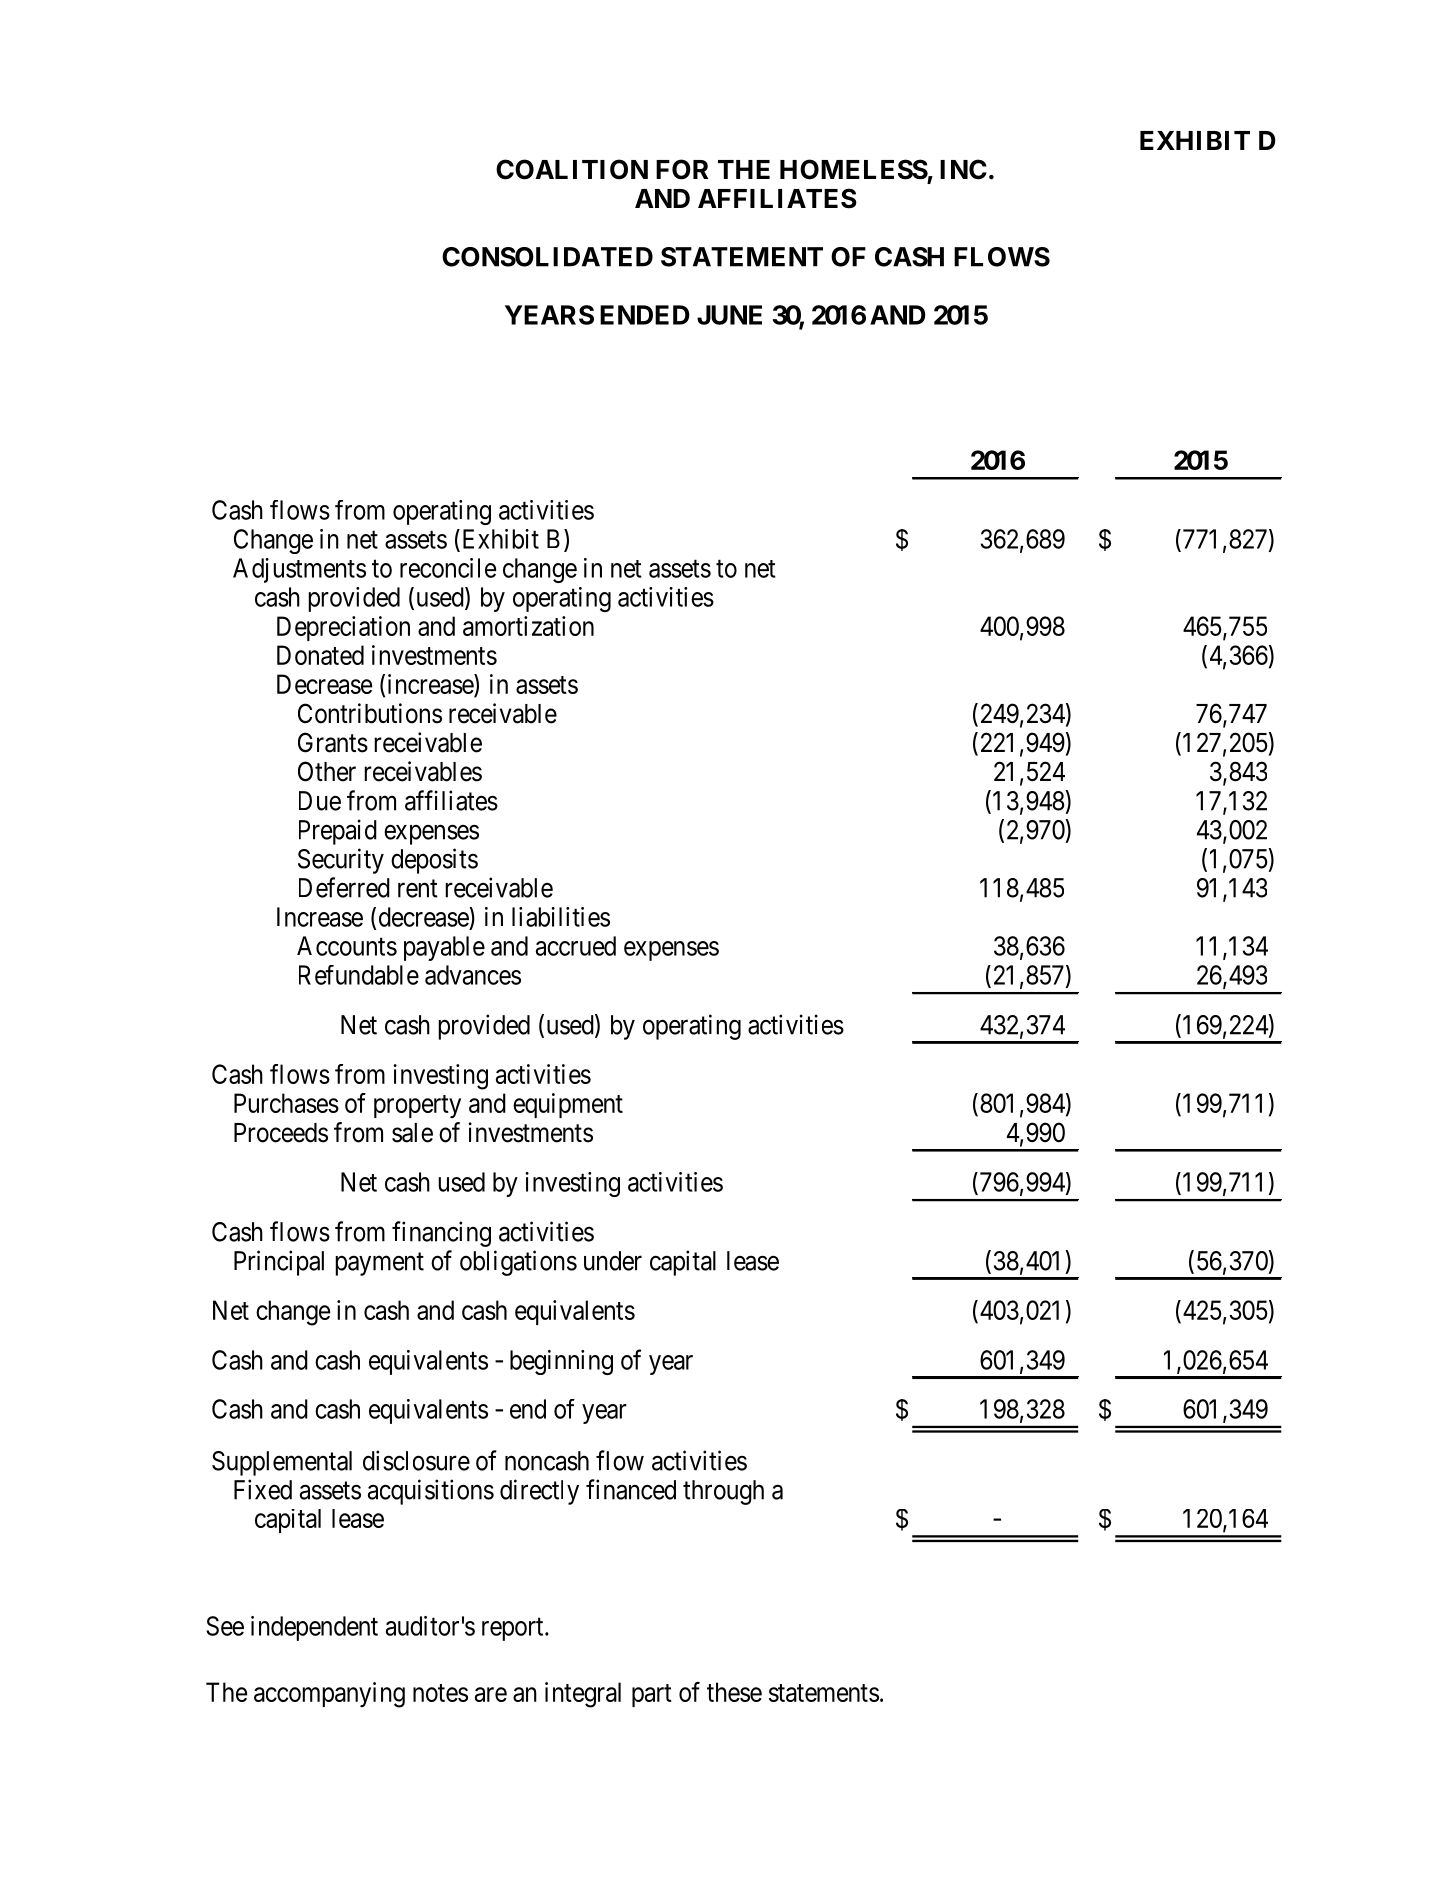  Describe the element at coordinates (682, 169) in the document. I see `FOR` at that location.
